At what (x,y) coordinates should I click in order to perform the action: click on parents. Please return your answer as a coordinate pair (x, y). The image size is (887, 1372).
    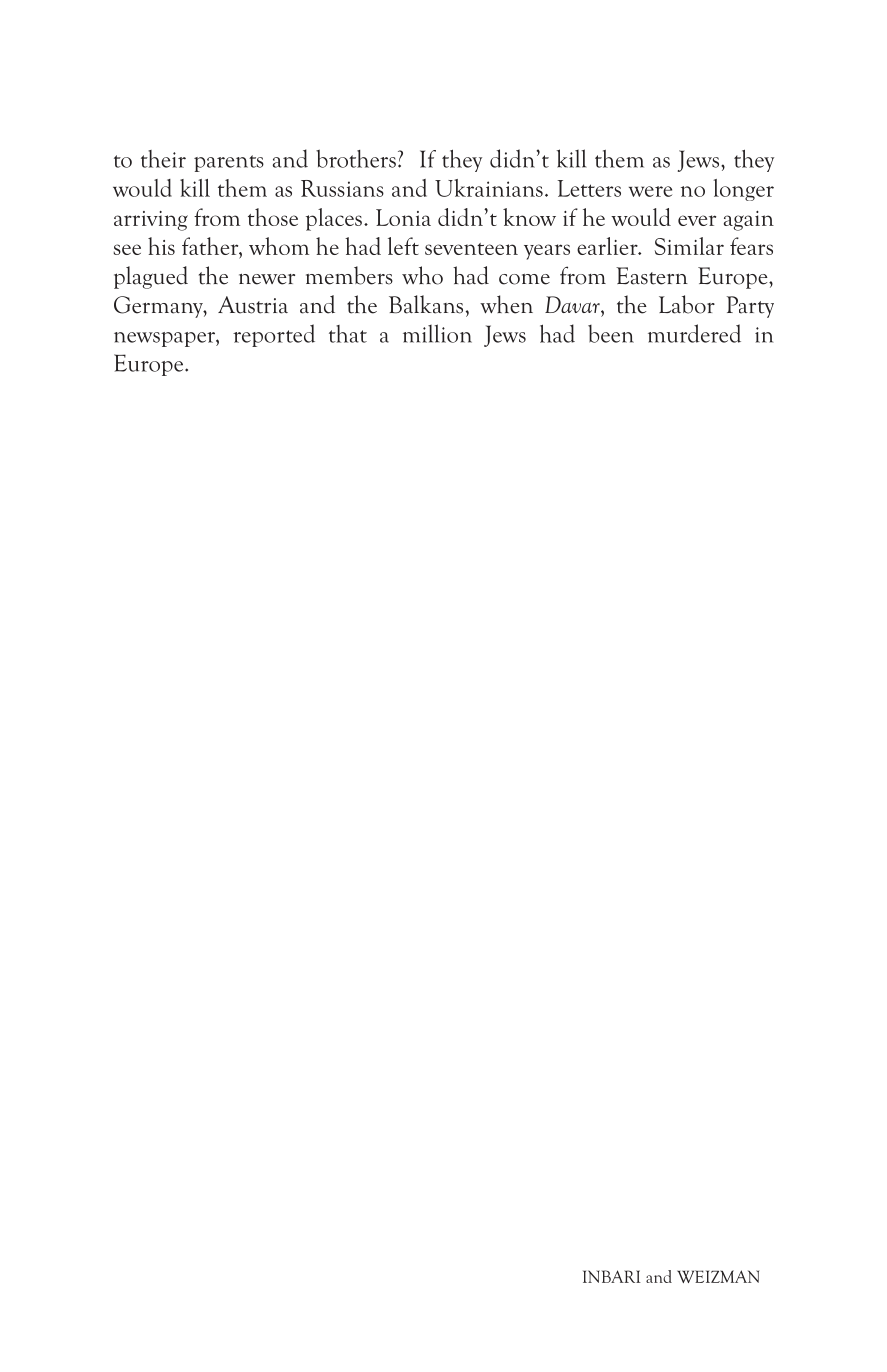
    Looking at the image, I should click on (229, 163).
